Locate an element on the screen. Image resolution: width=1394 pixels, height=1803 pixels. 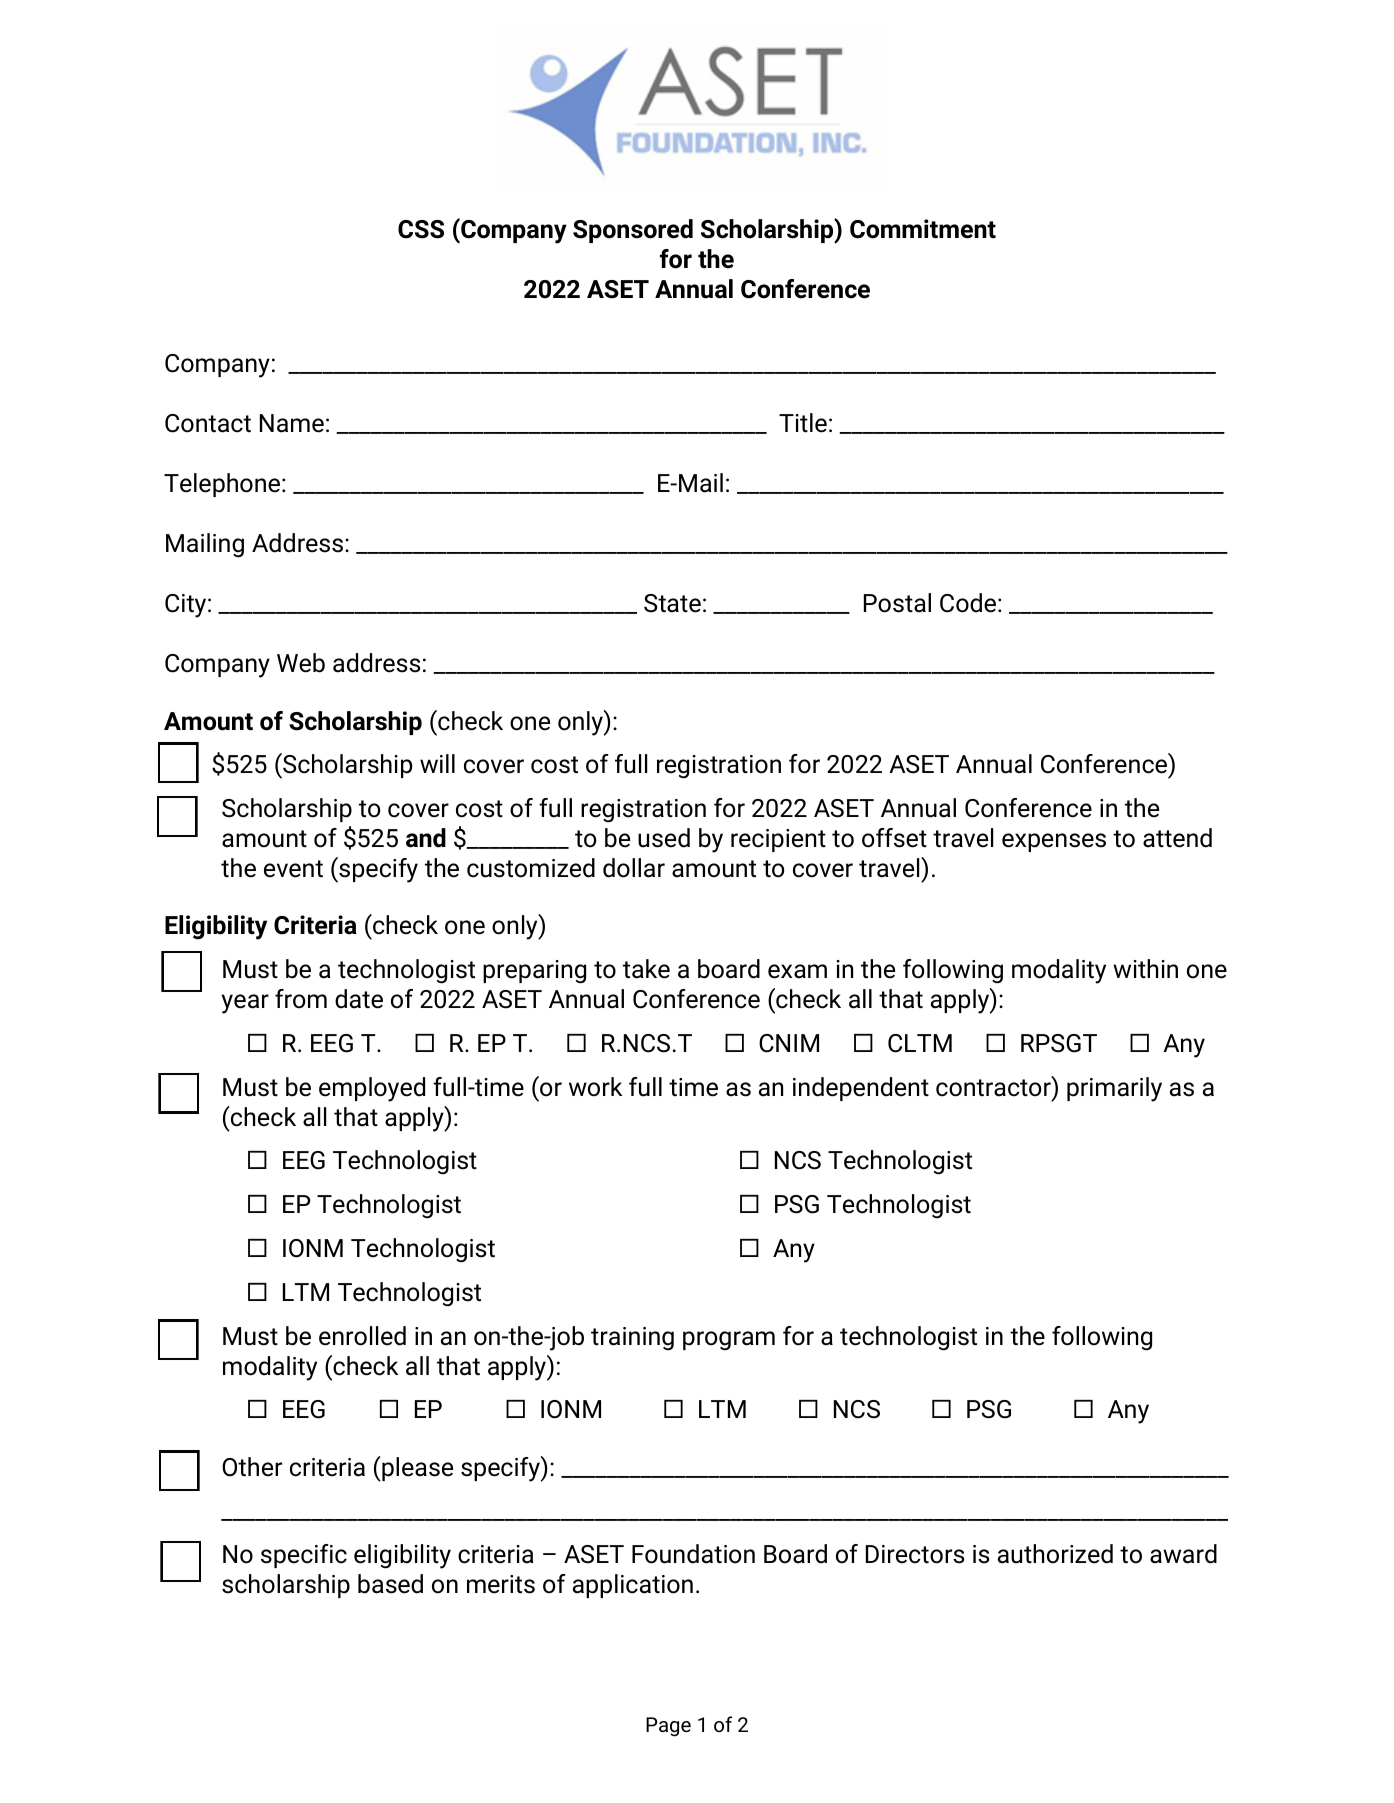
Sponsored is located at coordinates (633, 231).
